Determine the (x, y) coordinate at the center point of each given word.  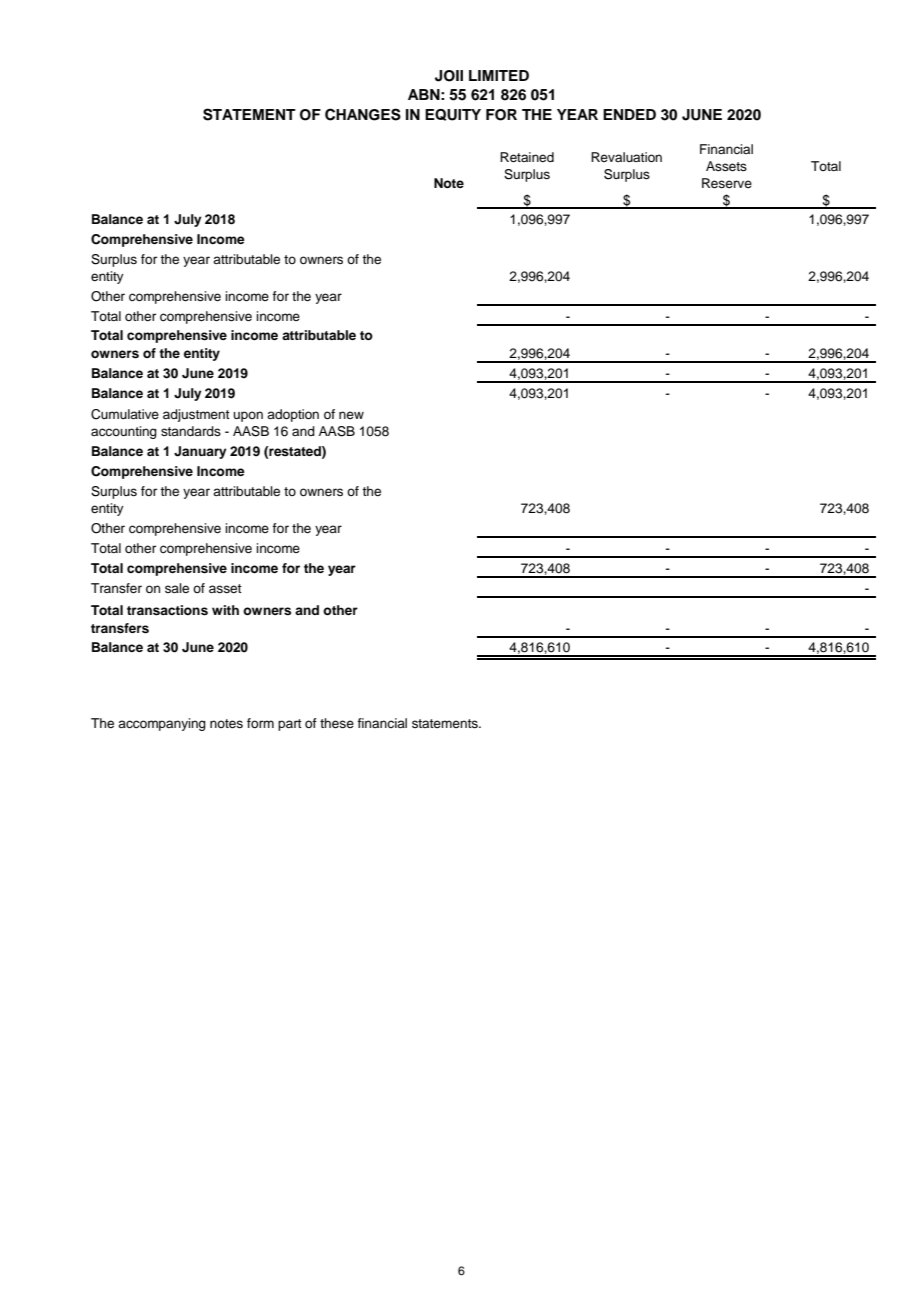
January (200, 452)
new (351, 415)
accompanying (162, 724)
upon (248, 416)
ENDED (629, 114)
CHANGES (363, 114)
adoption (293, 415)
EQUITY (453, 115)
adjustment (196, 415)
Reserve (727, 183)
